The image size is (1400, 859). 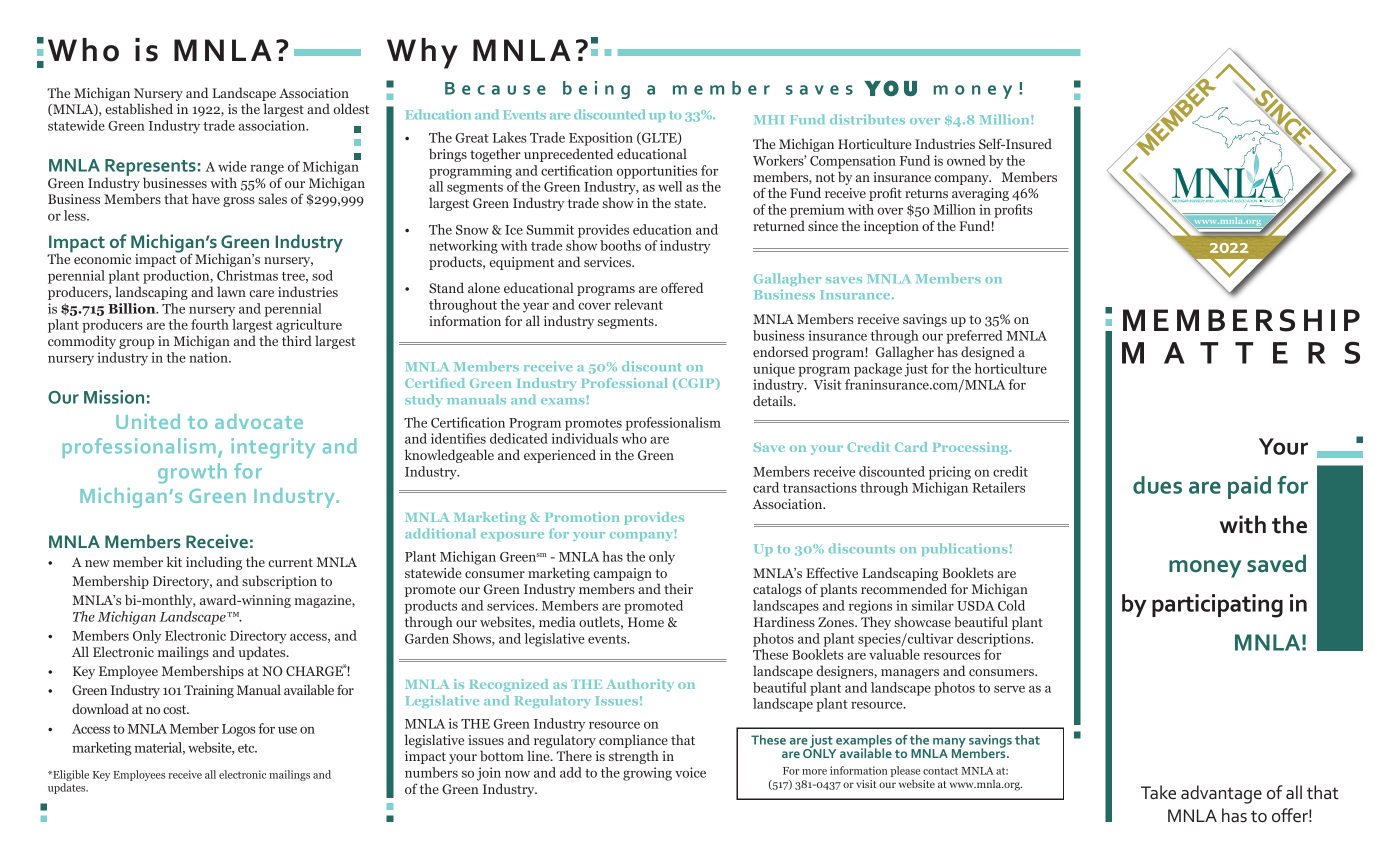 What do you see at coordinates (139, 108) in the image?
I see `established` at bounding box center [139, 108].
